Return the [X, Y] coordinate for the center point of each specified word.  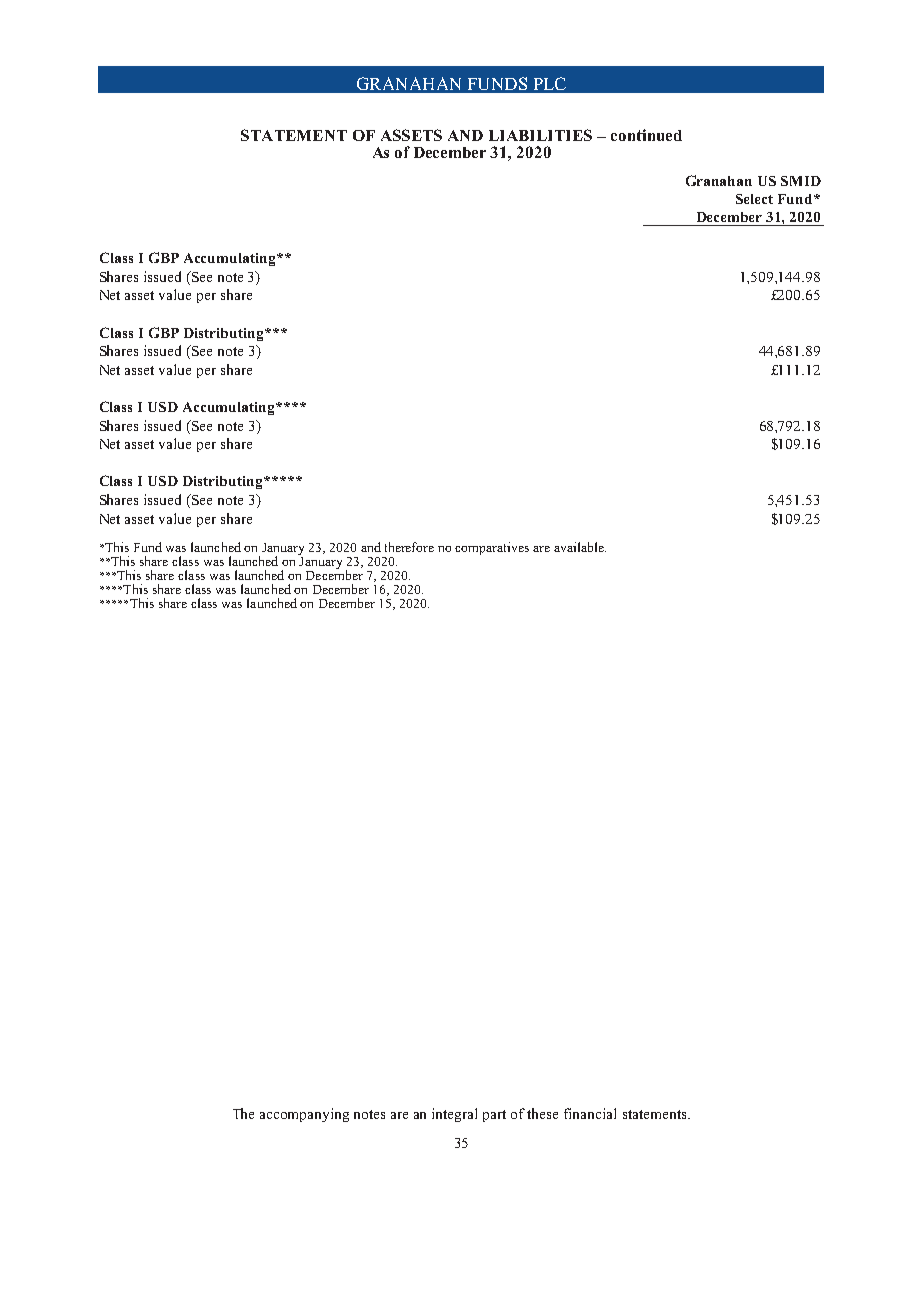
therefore [409, 547]
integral [454, 1115]
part [494, 1116]
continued [646, 135]
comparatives [492, 548]
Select [754, 199]
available [580, 547]
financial [590, 1113]
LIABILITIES [540, 135]
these [542, 1113]
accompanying [304, 1115]
